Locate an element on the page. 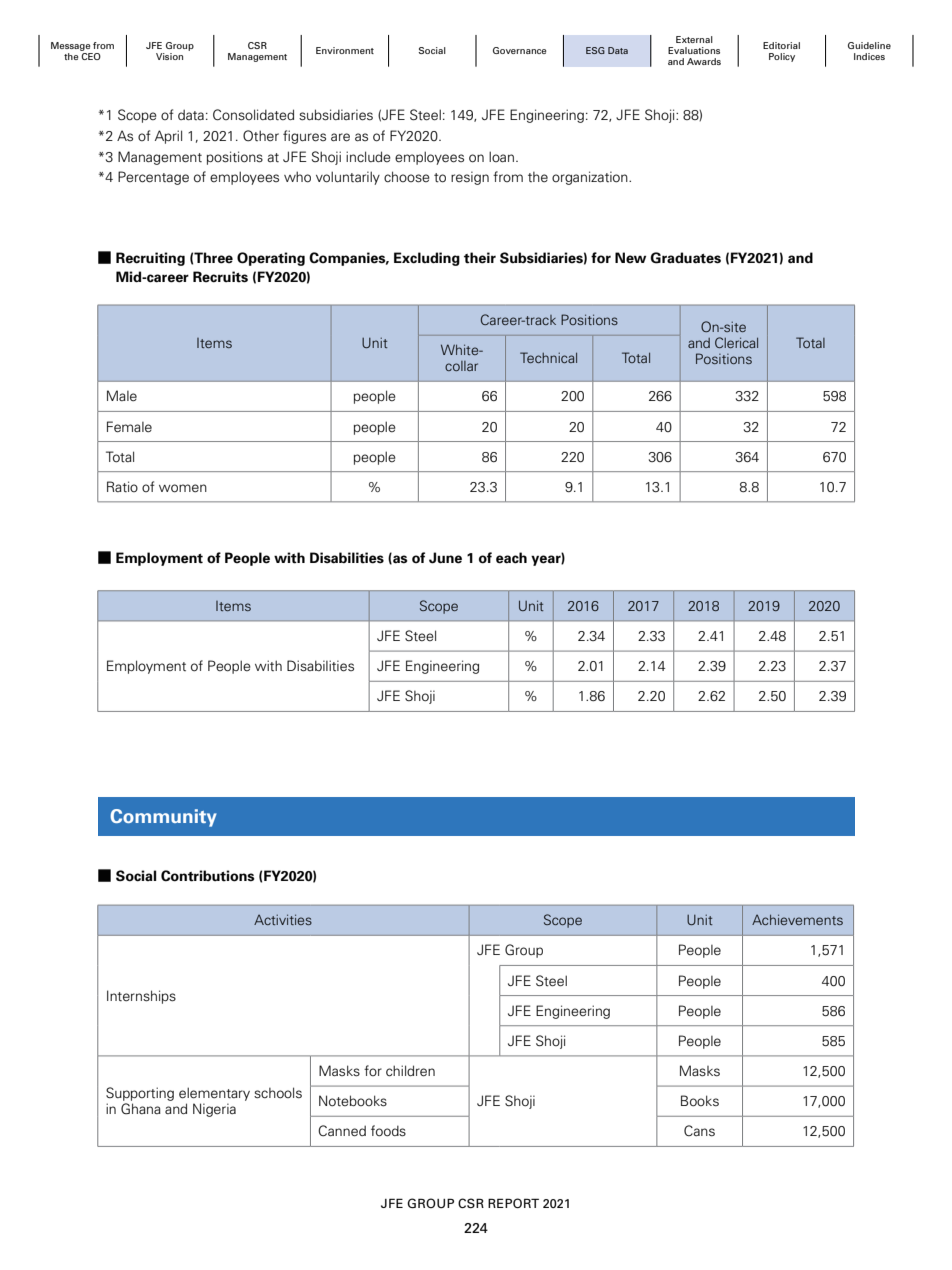  Contributions is located at coordinates (208, 876).
